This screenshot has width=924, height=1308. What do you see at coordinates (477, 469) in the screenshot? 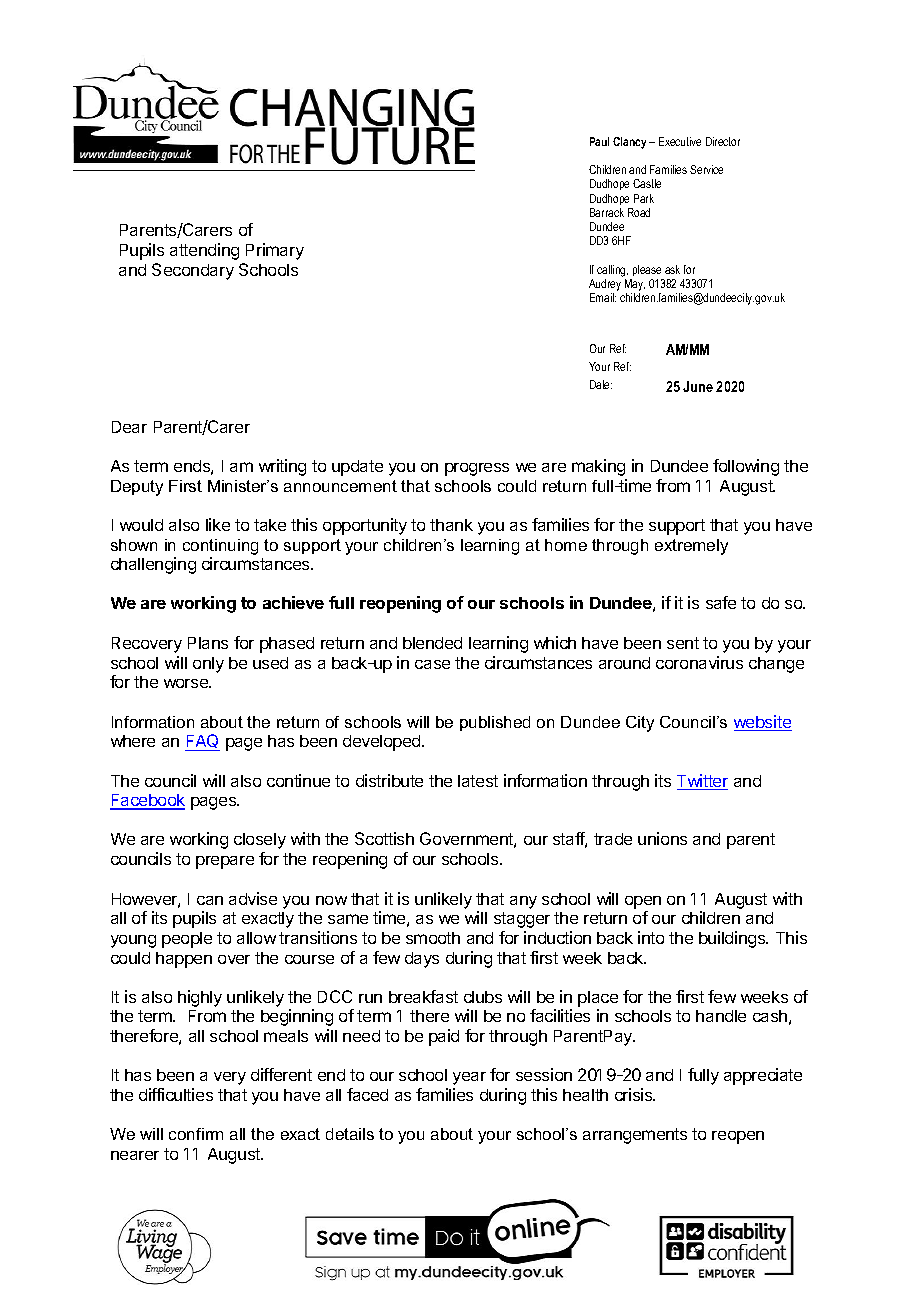
I see `progress` at bounding box center [477, 469].
